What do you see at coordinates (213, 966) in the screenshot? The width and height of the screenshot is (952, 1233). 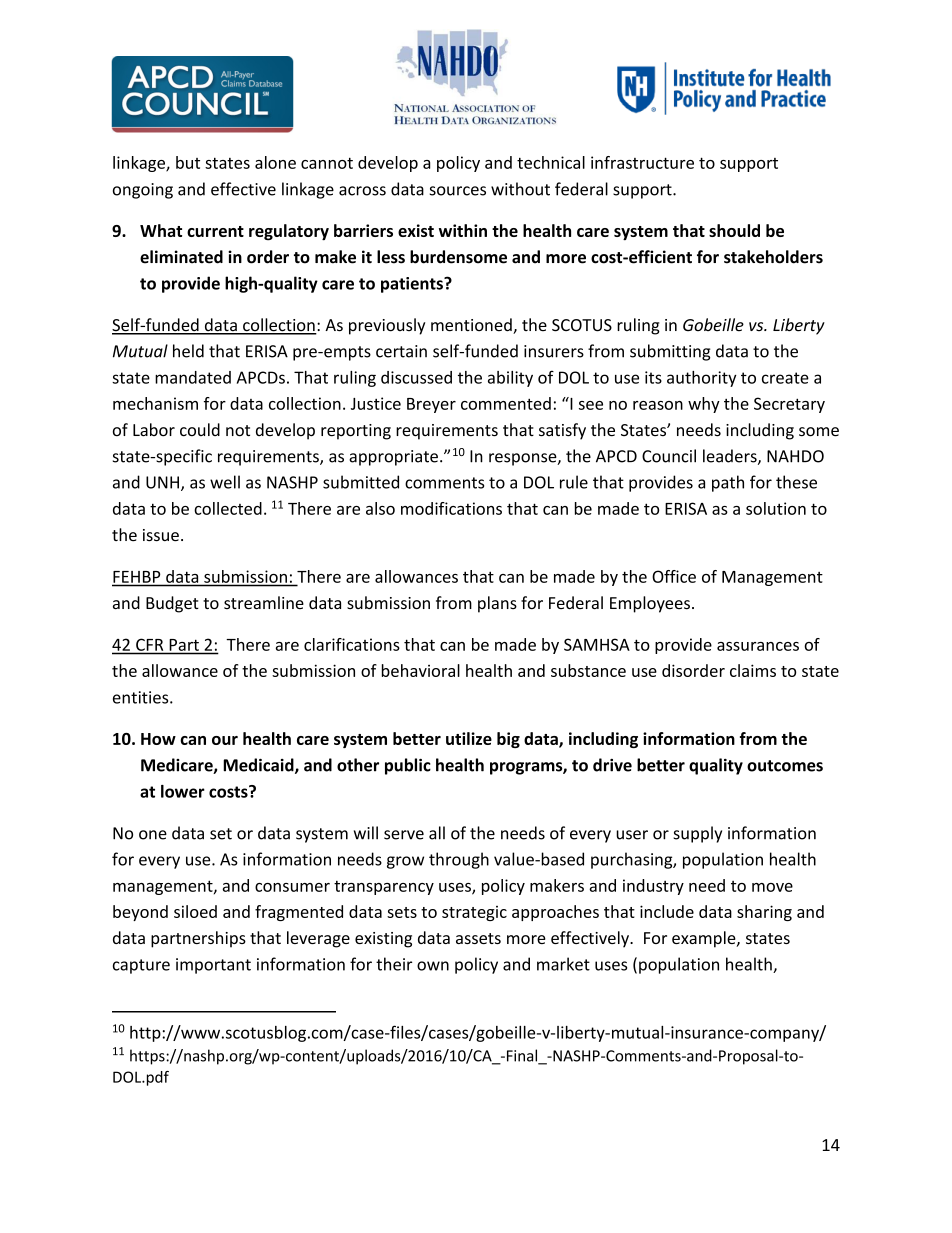 I see `important` at bounding box center [213, 966].
